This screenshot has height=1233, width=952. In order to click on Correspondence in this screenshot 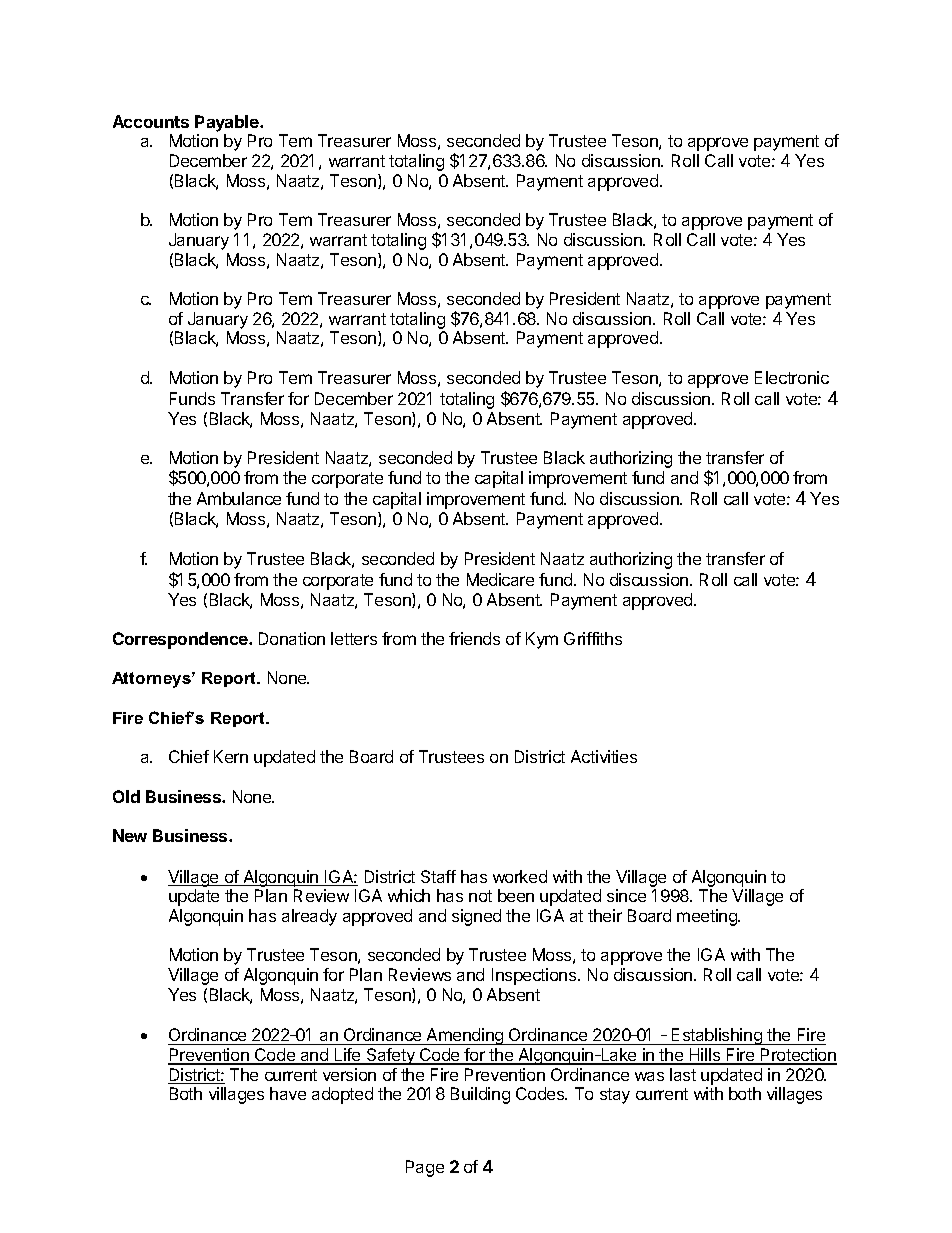, I will do `click(181, 640)`.
